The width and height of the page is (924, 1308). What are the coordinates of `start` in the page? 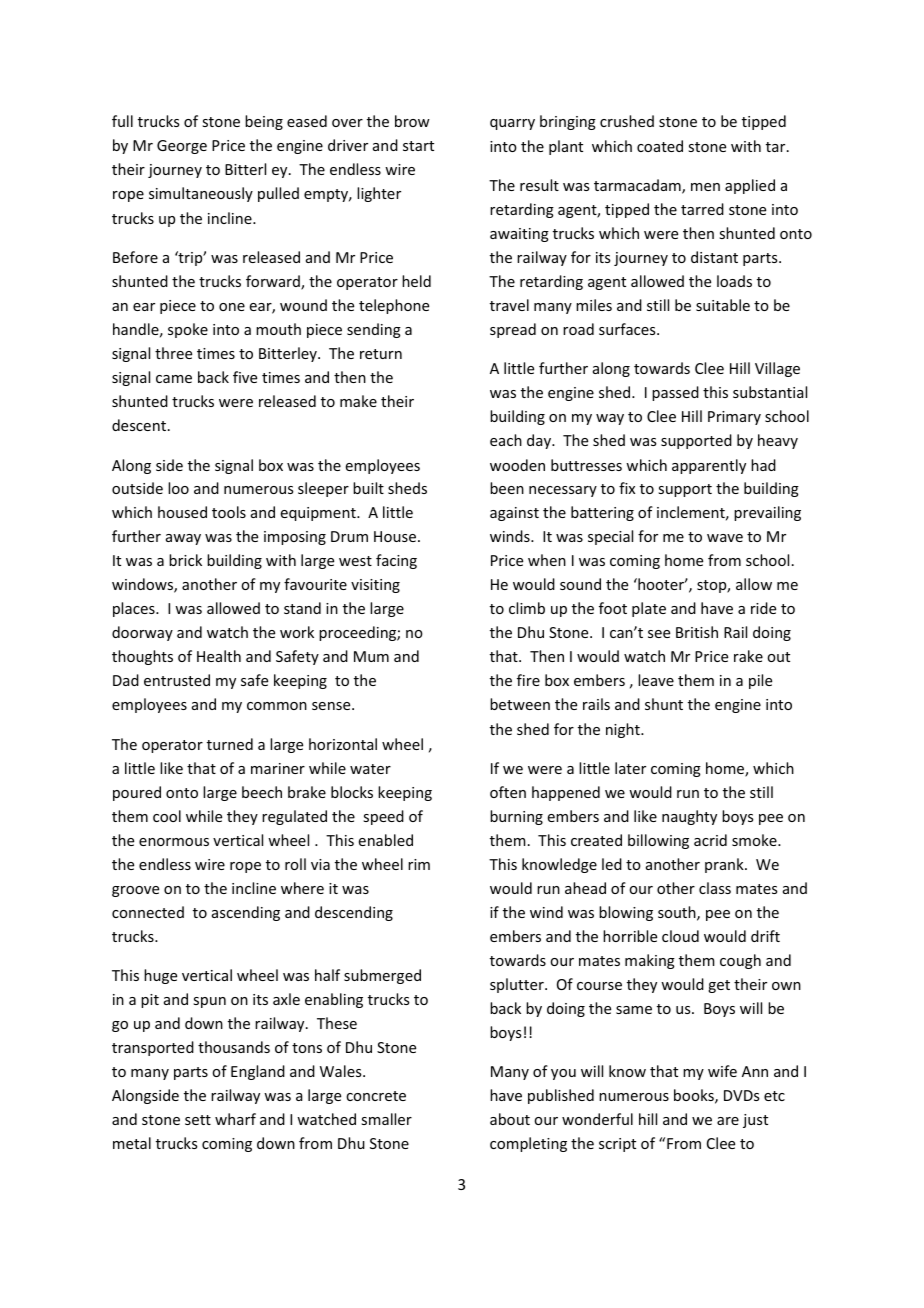 It's located at (418, 146).
